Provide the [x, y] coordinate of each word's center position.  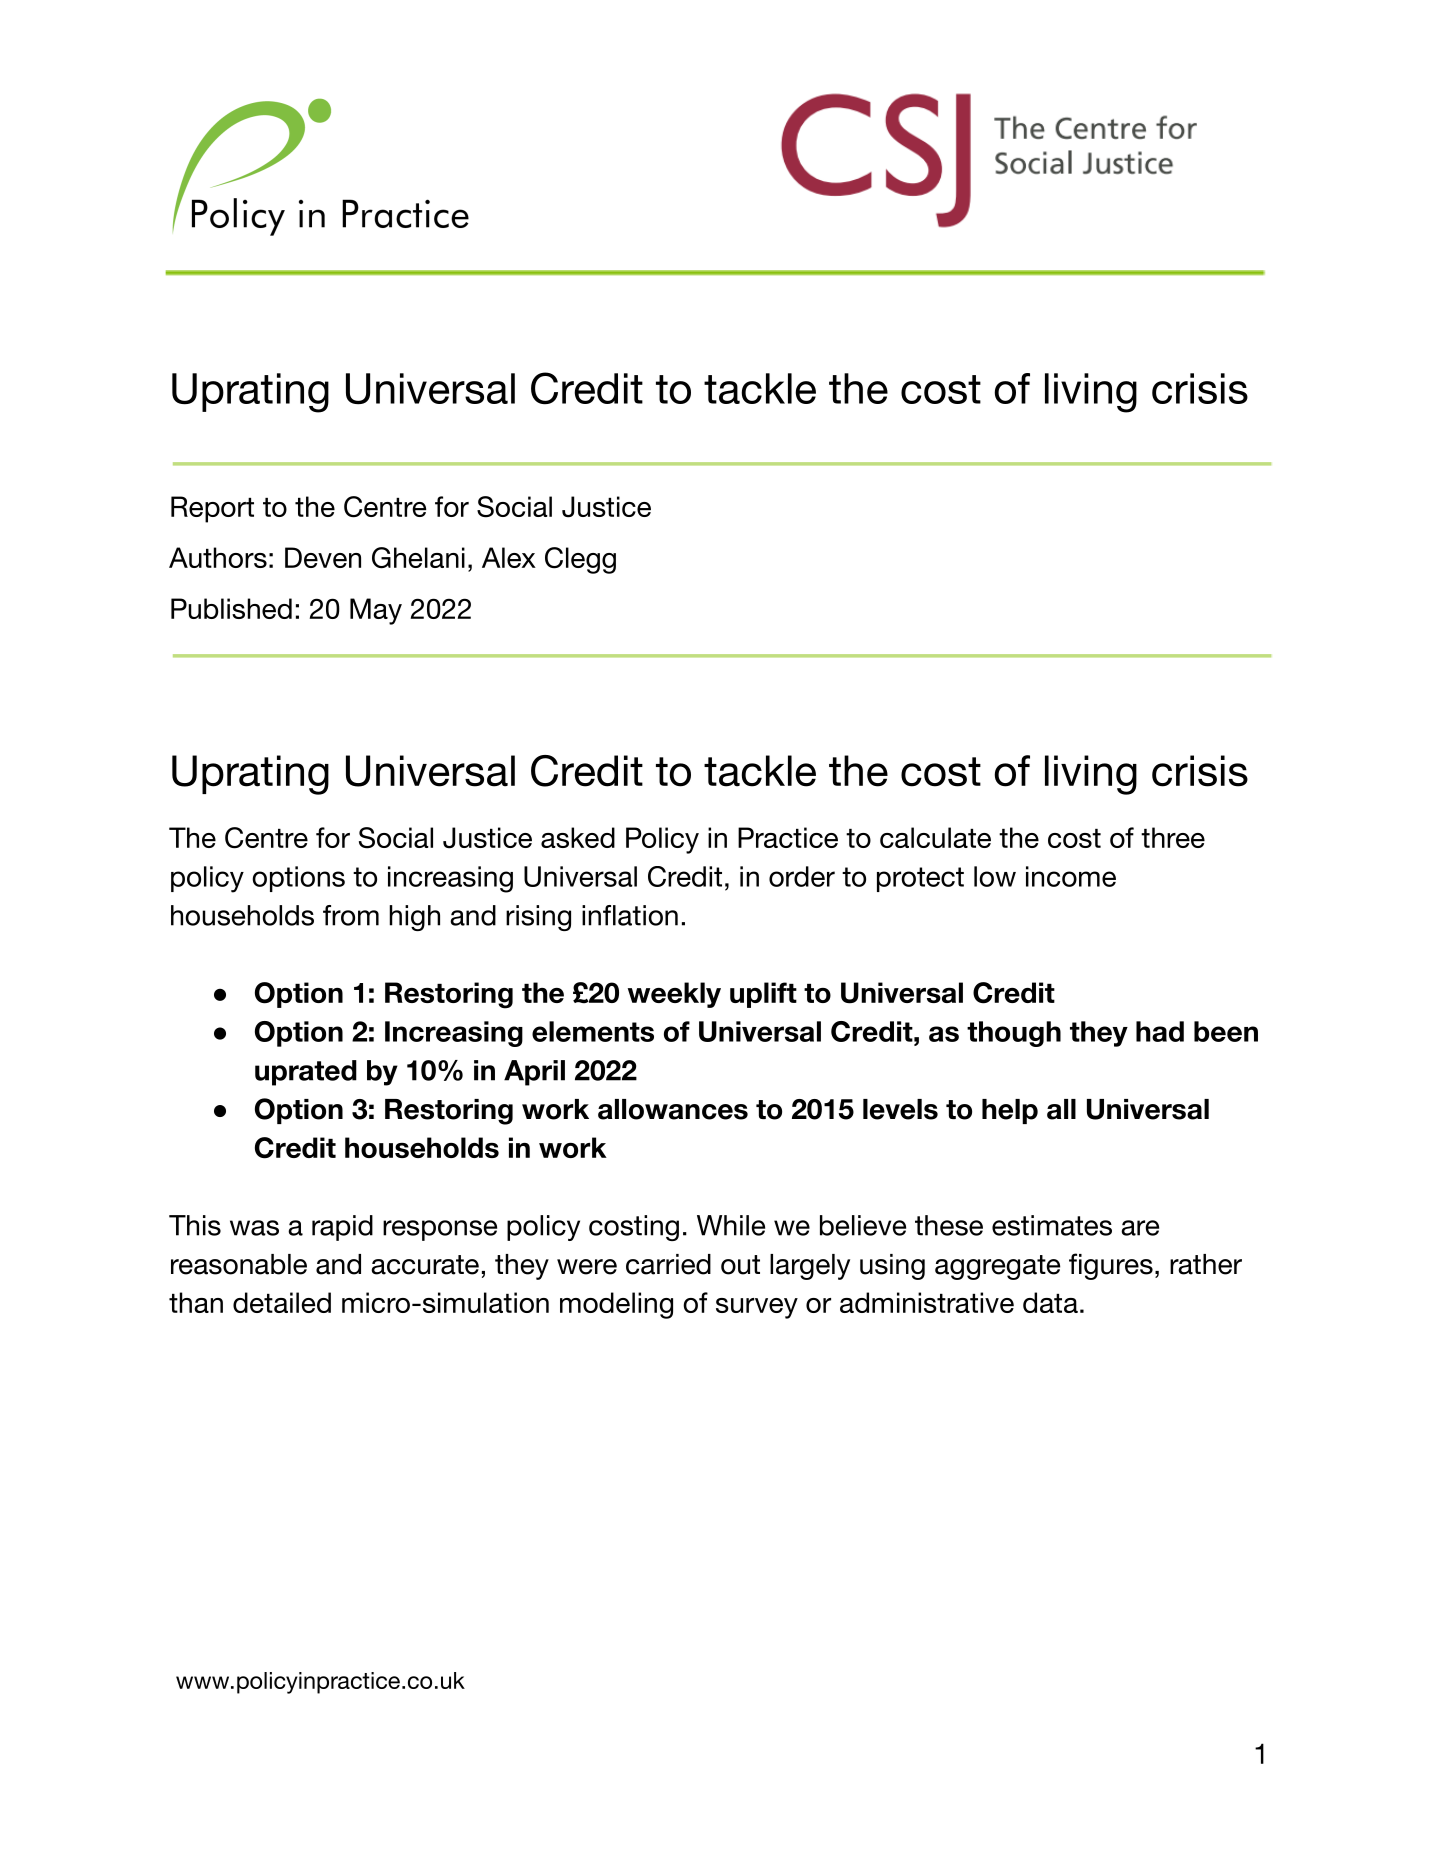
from [351, 915]
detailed [282, 1302]
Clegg [580, 560]
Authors [218, 557]
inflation [630, 915]
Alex [509, 557]
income [1071, 876]
